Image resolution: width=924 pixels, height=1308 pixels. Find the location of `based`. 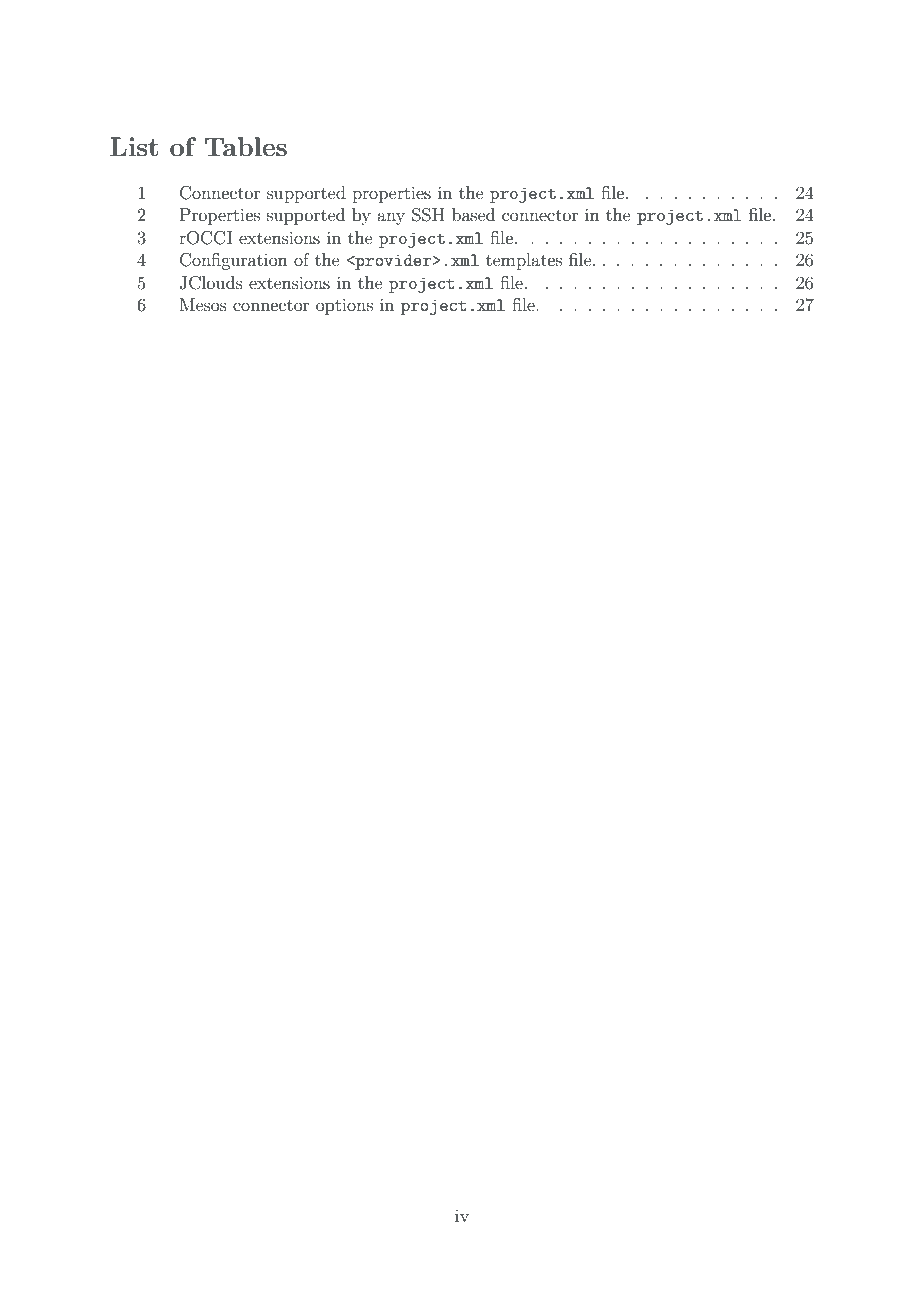

based is located at coordinates (473, 214).
